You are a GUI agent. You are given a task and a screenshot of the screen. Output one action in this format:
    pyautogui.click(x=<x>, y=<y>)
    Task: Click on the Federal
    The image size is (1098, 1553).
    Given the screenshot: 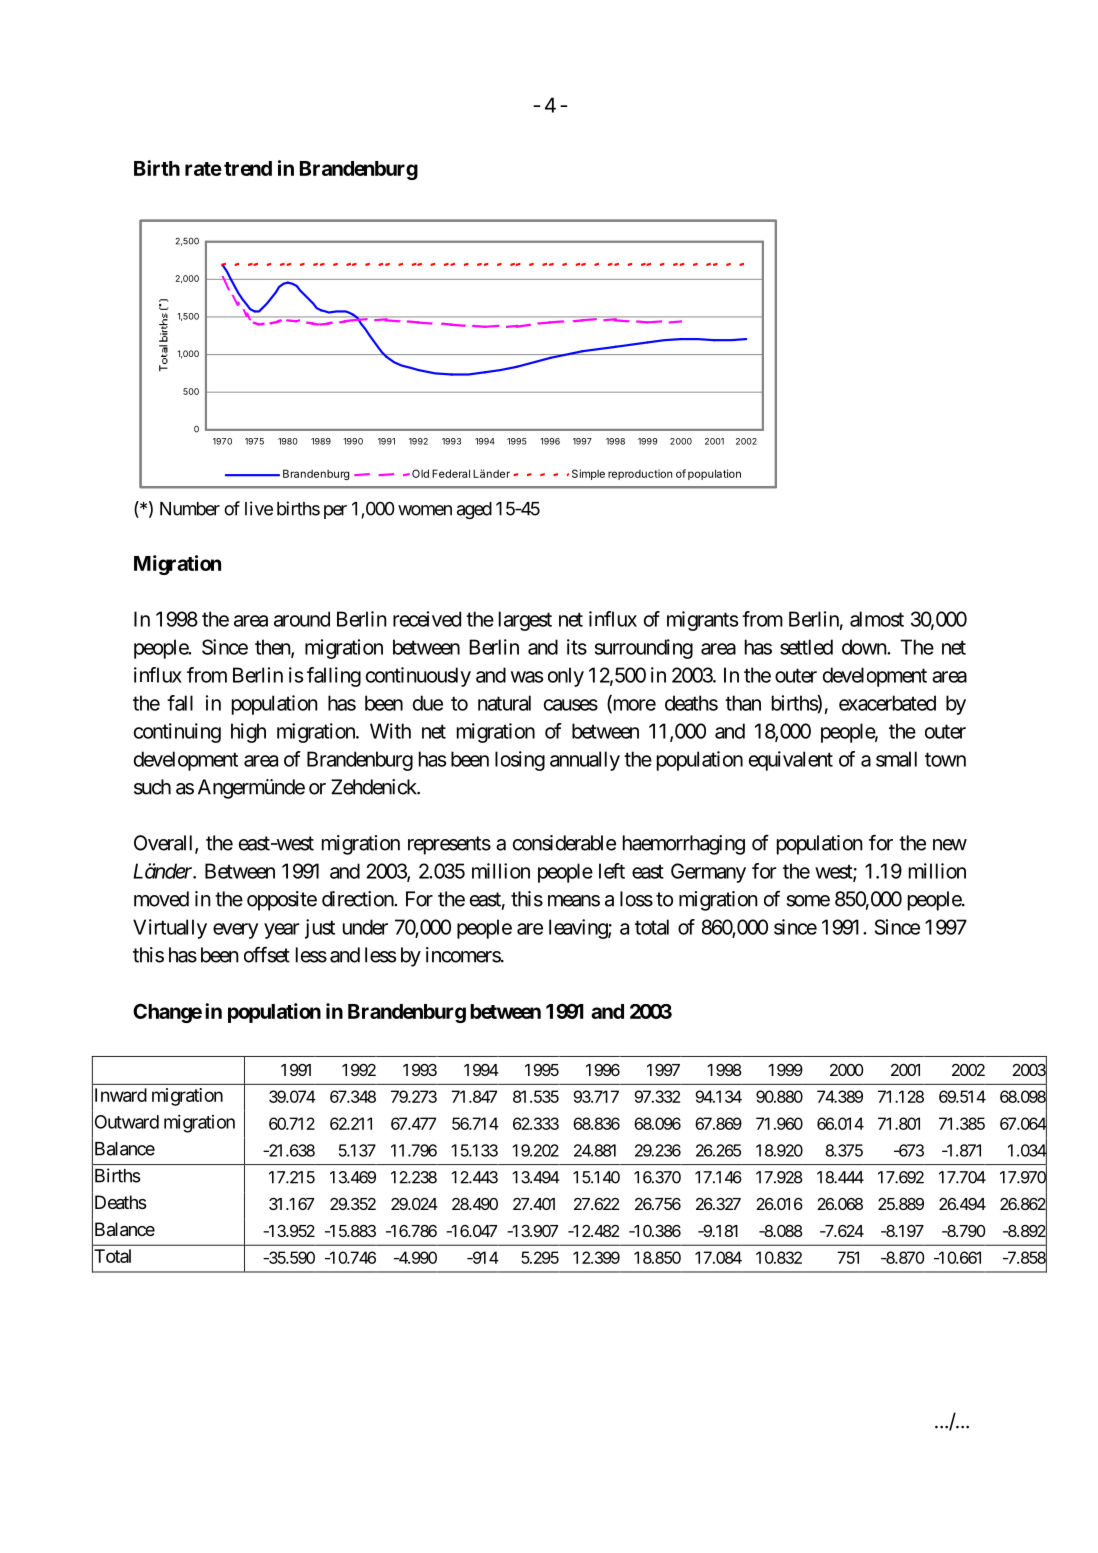 What is the action you would take?
    pyautogui.click(x=451, y=473)
